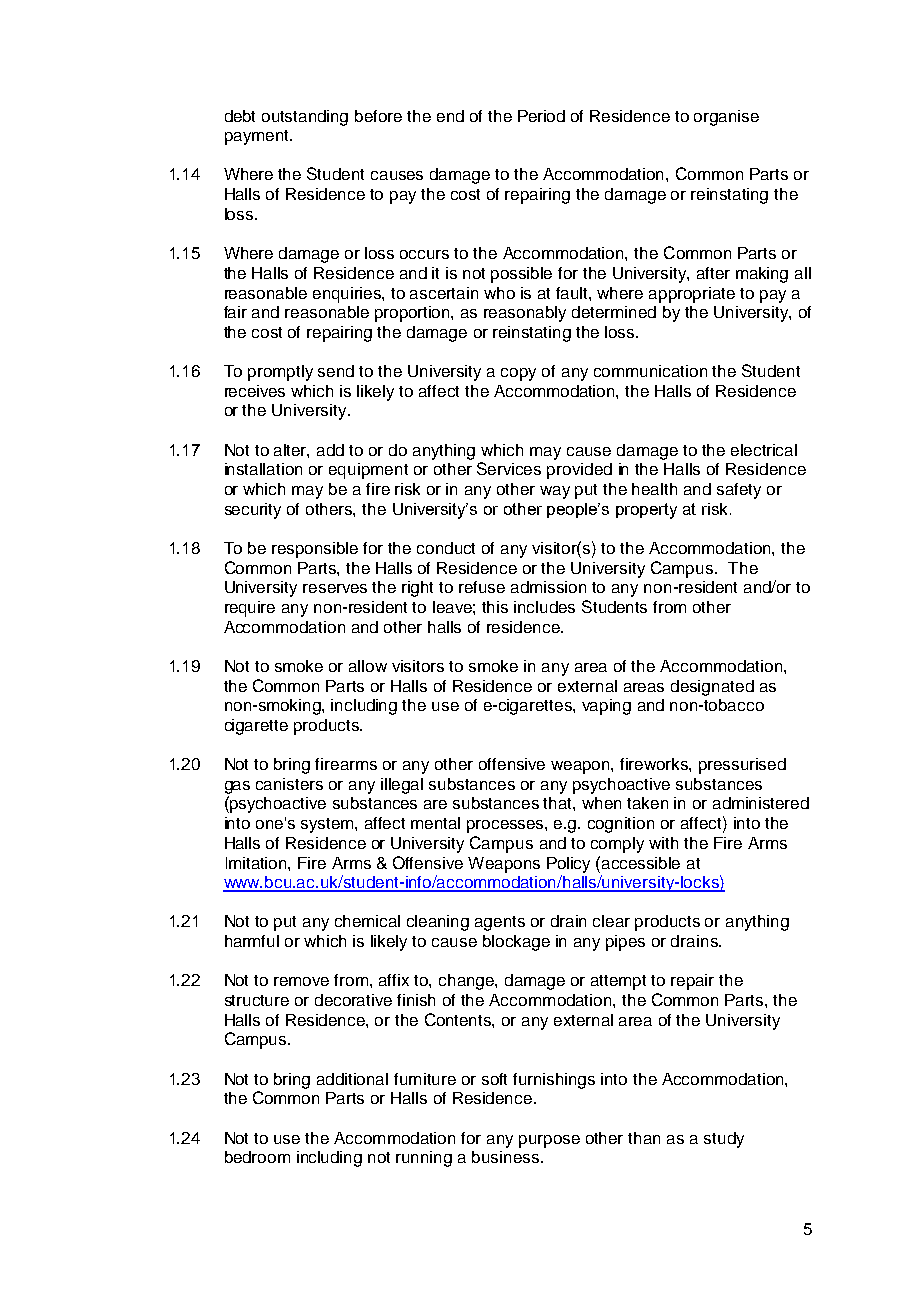 This screenshot has width=924, height=1308. I want to click on mental, so click(435, 823).
